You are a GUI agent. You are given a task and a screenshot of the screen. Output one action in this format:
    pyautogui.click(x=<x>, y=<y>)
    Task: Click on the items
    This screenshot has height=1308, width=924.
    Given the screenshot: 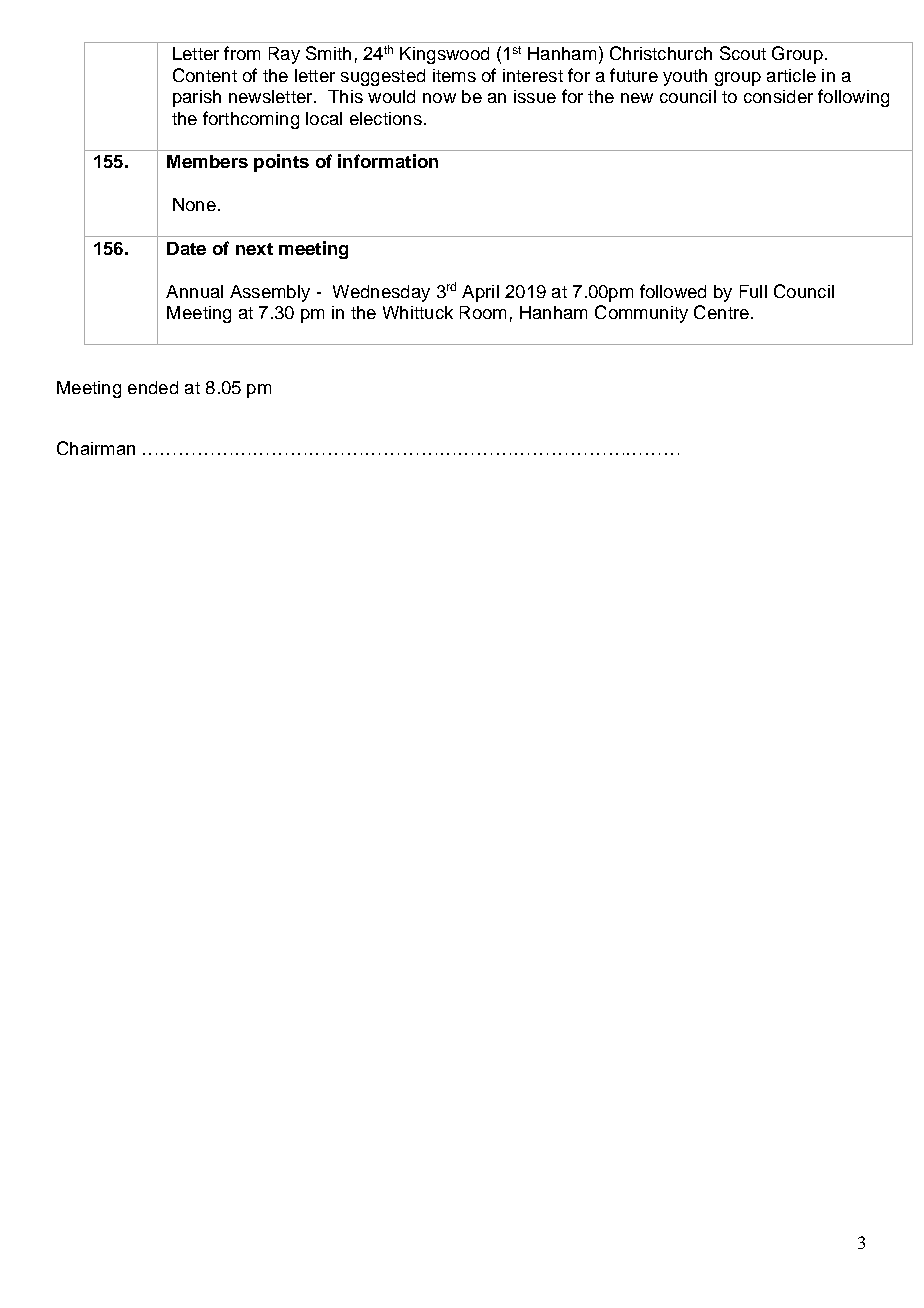 What is the action you would take?
    pyautogui.click(x=454, y=75)
